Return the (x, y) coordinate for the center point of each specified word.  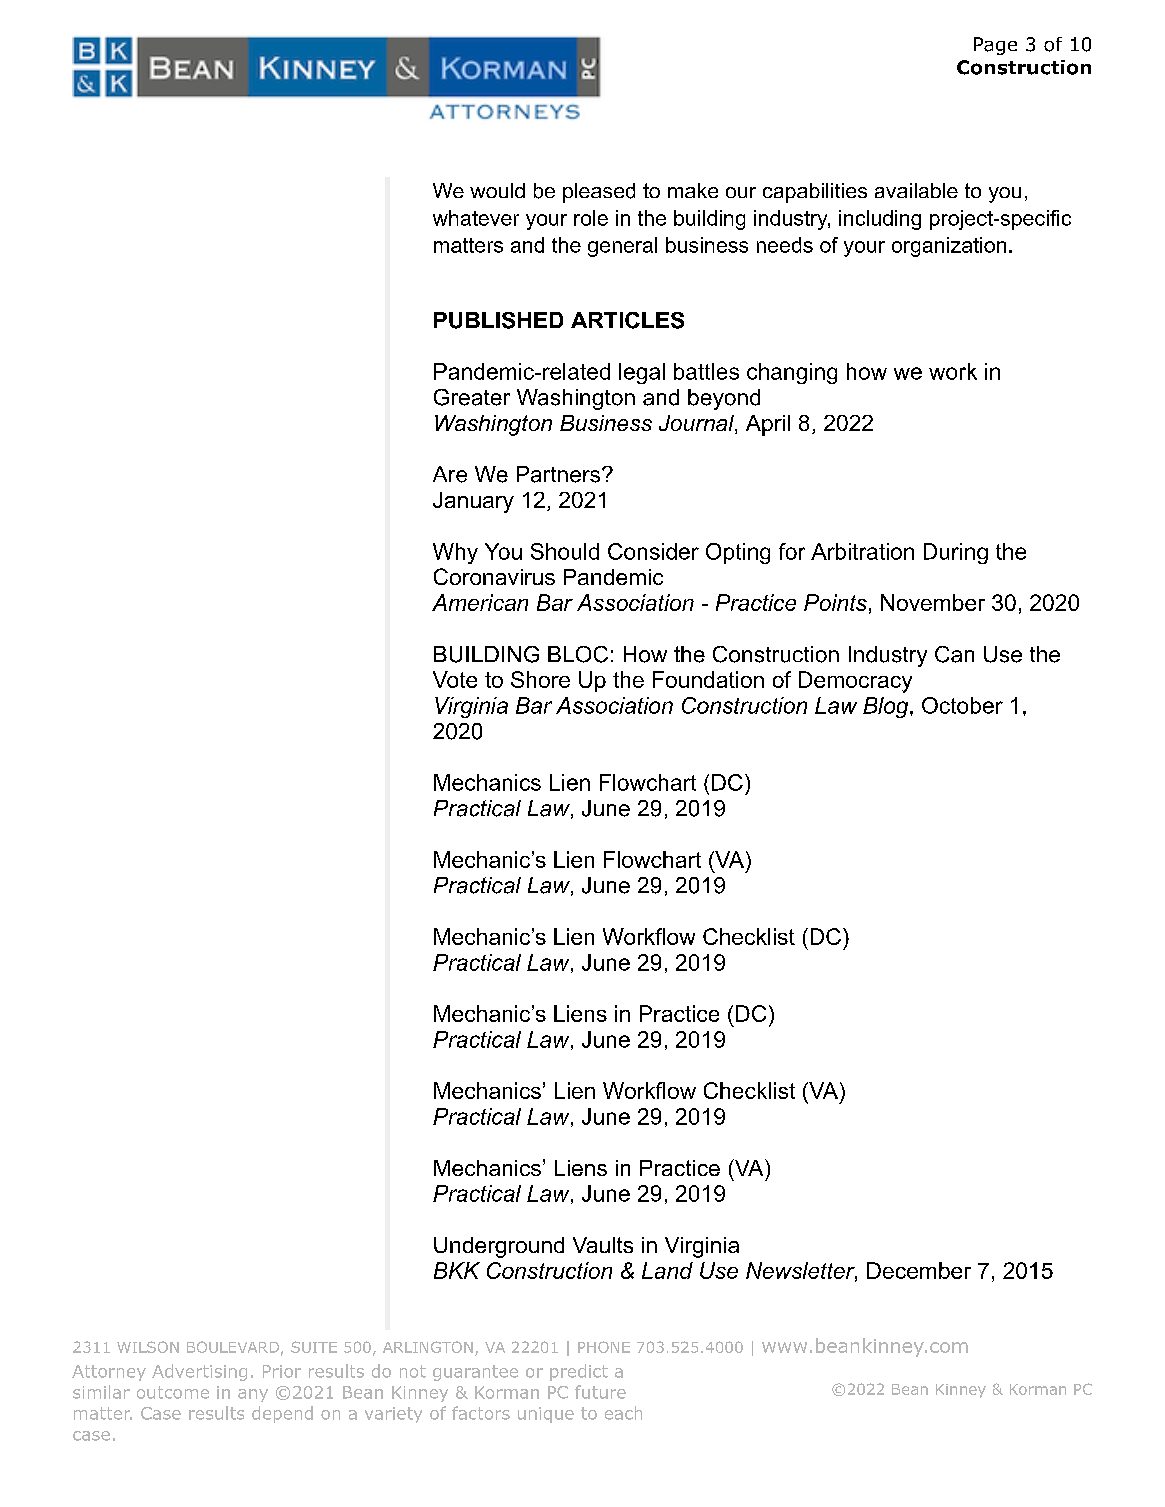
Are (450, 474)
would (497, 190)
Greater (472, 397)
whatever (476, 218)
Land (667, 1270)
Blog (887, 707)
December (919, 1270)
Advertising (199, 1372)
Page (995, 46)
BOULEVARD (233, 1347)
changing (792, 373)
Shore (540, 679)
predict (579, 1372)
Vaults (603, 1245)
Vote (455, 679)
